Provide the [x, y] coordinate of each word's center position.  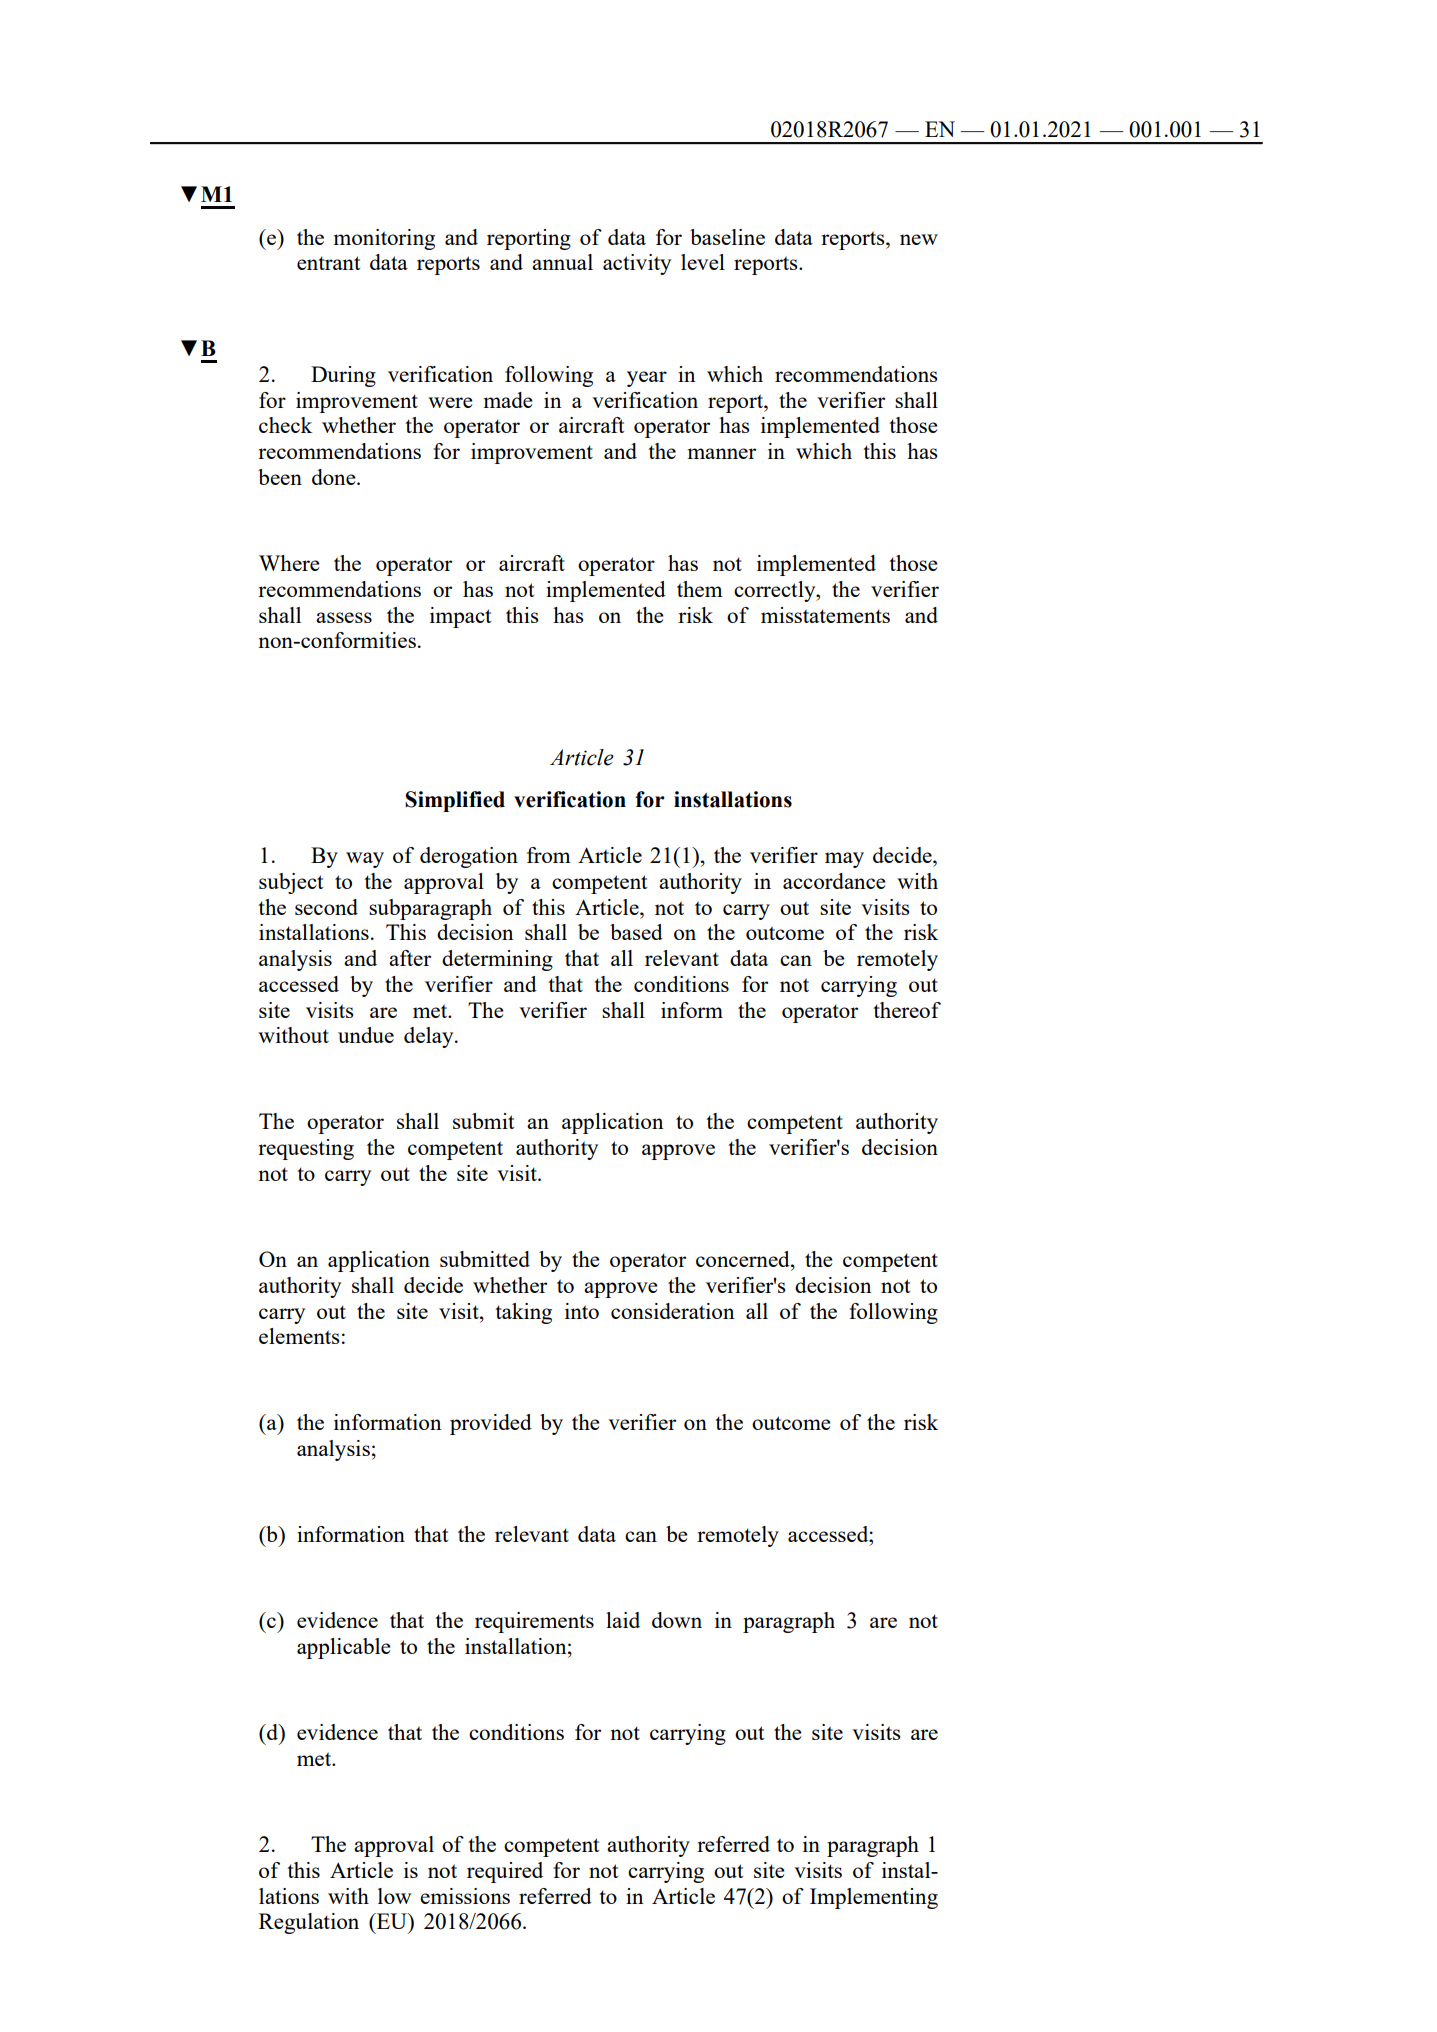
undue [366, 1035]
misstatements [825, 615]
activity [637, 264]
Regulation [309, 1923]
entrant [328, 263]
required [505, 1872]
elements [299, 1336]
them [700, 589]
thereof [907, 1010]
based [636, 932]
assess [344, 617]
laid [623, 1620]
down [677, 1620]
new [919, 239]
